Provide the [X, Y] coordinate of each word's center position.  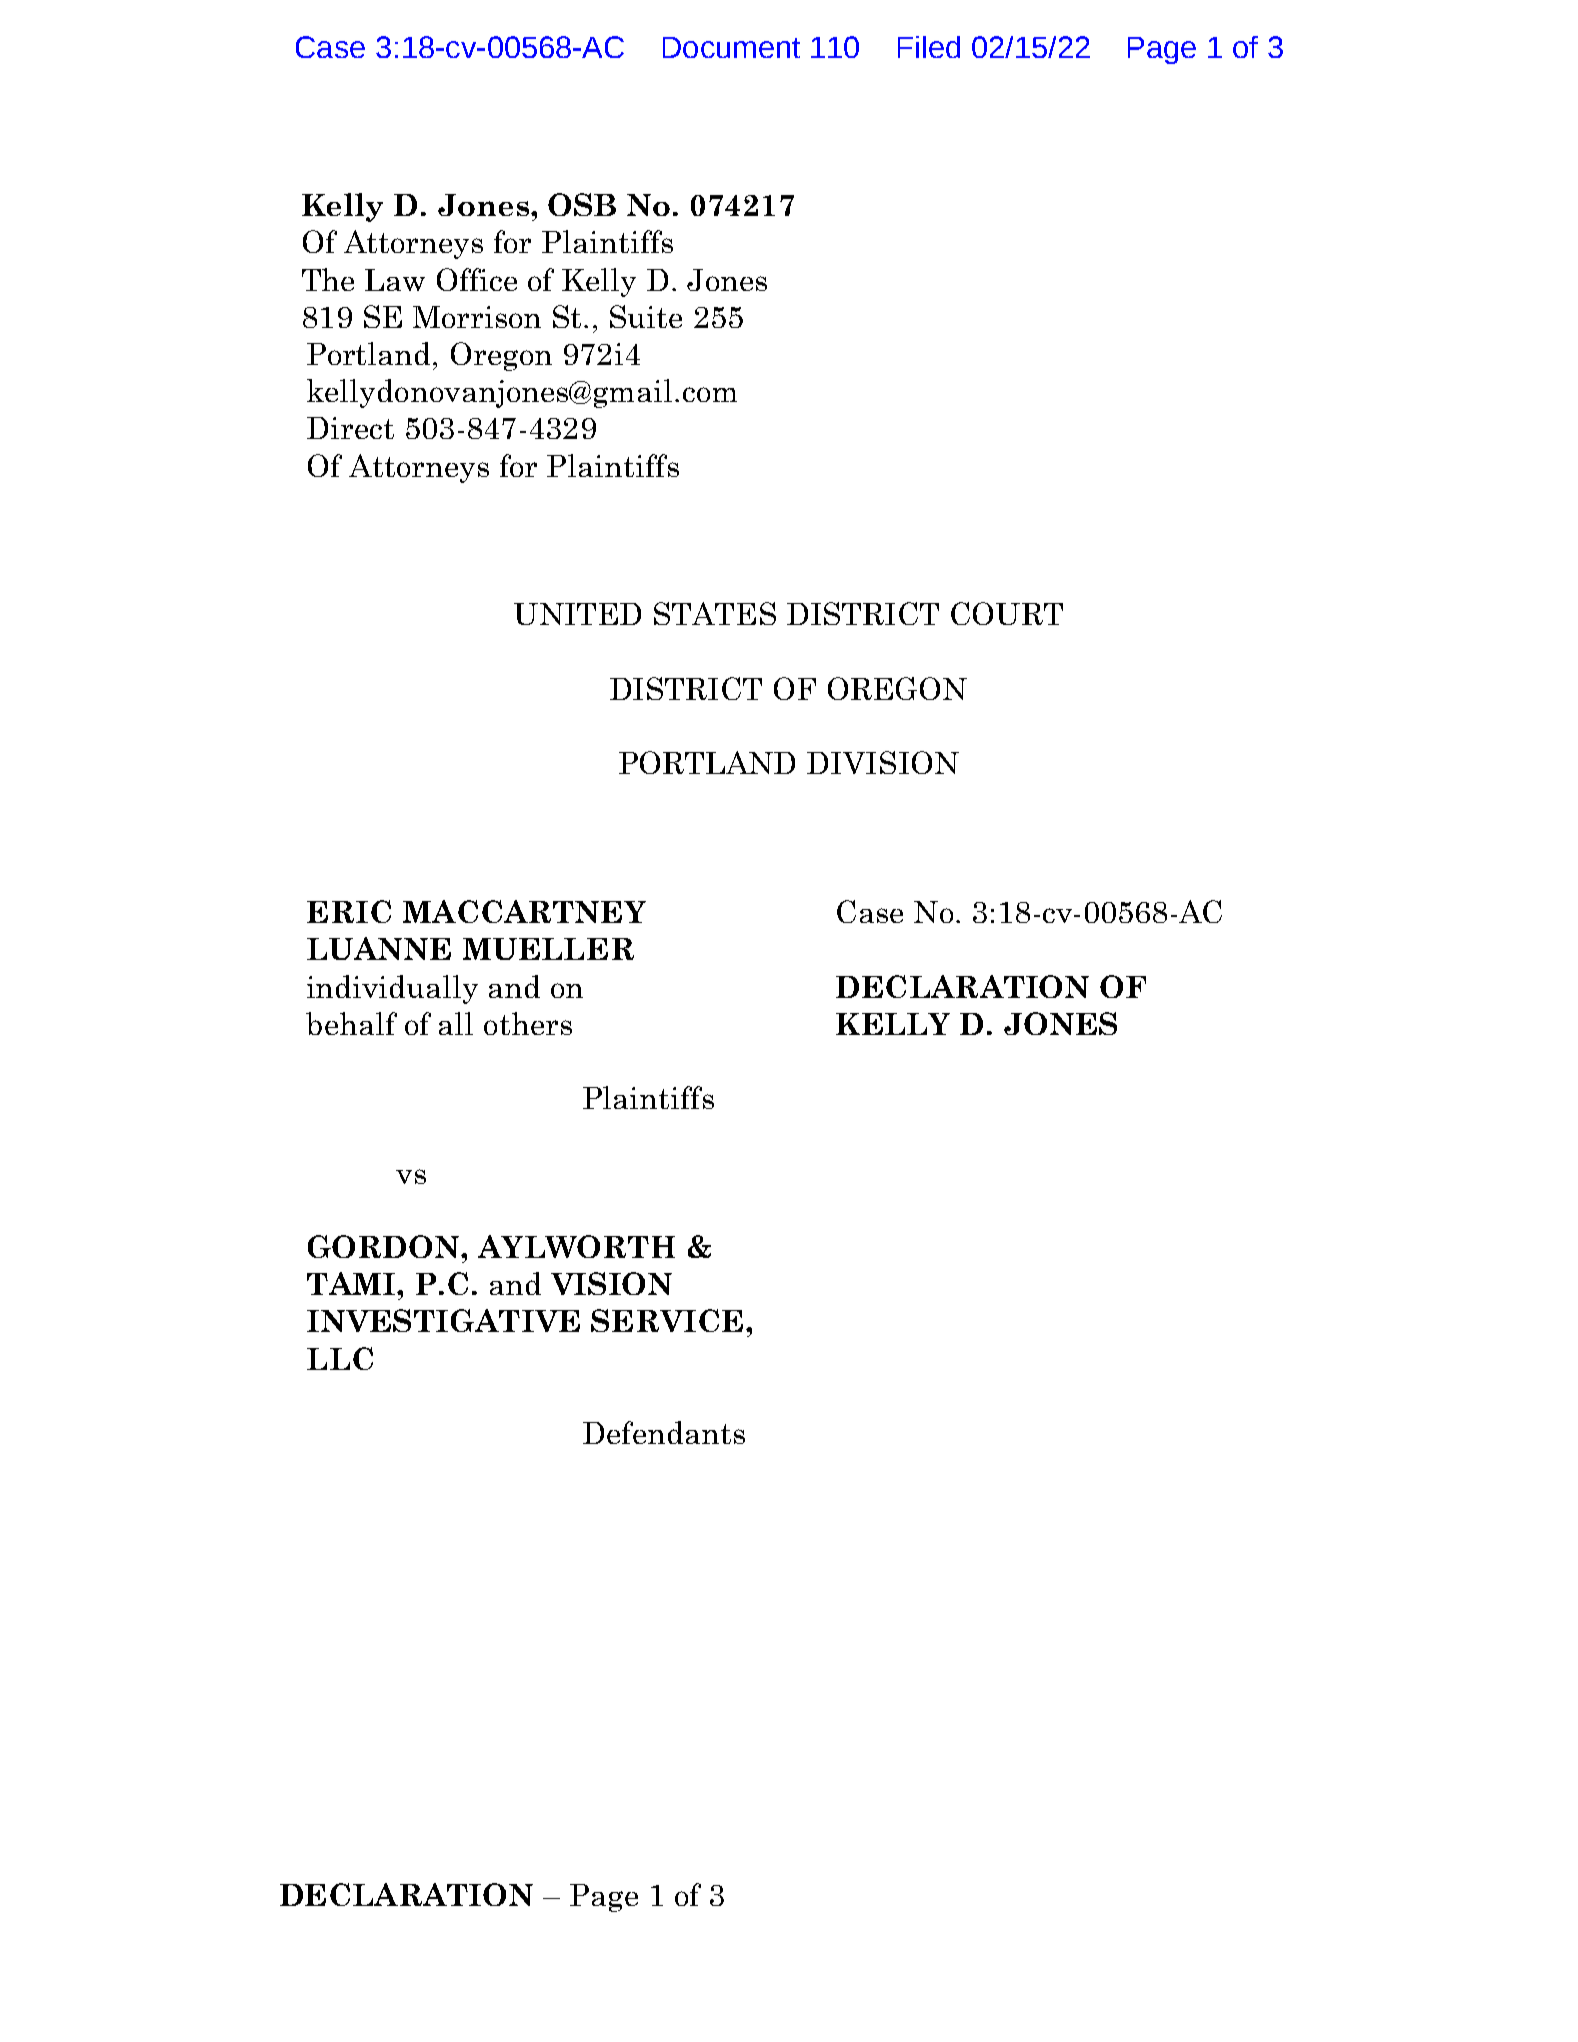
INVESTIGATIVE [443, 1320]
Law [395, 280]
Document [731, 47]
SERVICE [667, 1320]
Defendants [664, 1432]
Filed [929, 47]
